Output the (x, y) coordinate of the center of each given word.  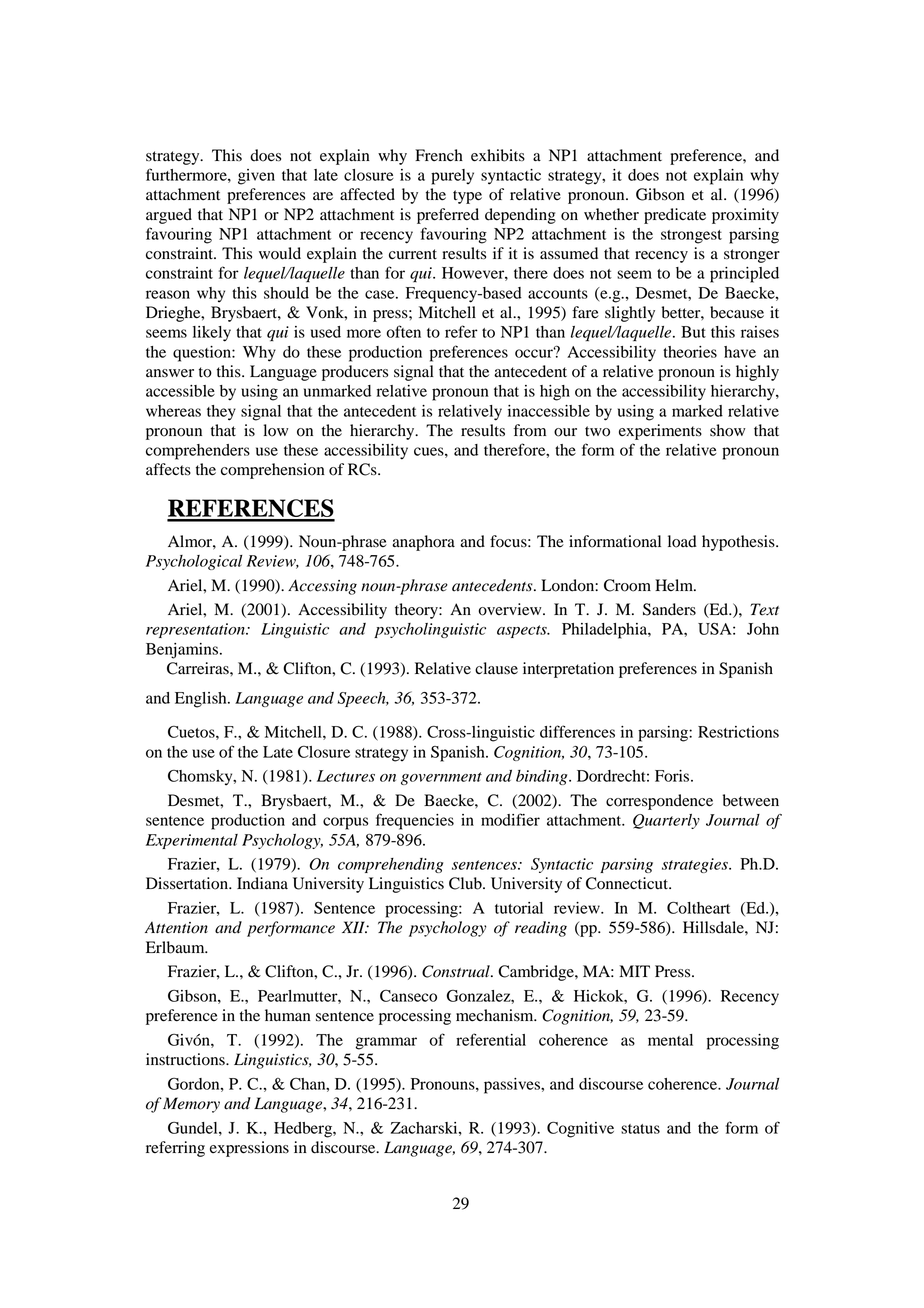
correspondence (659, 802)
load (682, 541)
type (467, 197)
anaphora (423, 543)
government (441, 778)
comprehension (273, 471)
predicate (675, 216)
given (256, 177)
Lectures (346, 776)
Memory (191, 1105)
